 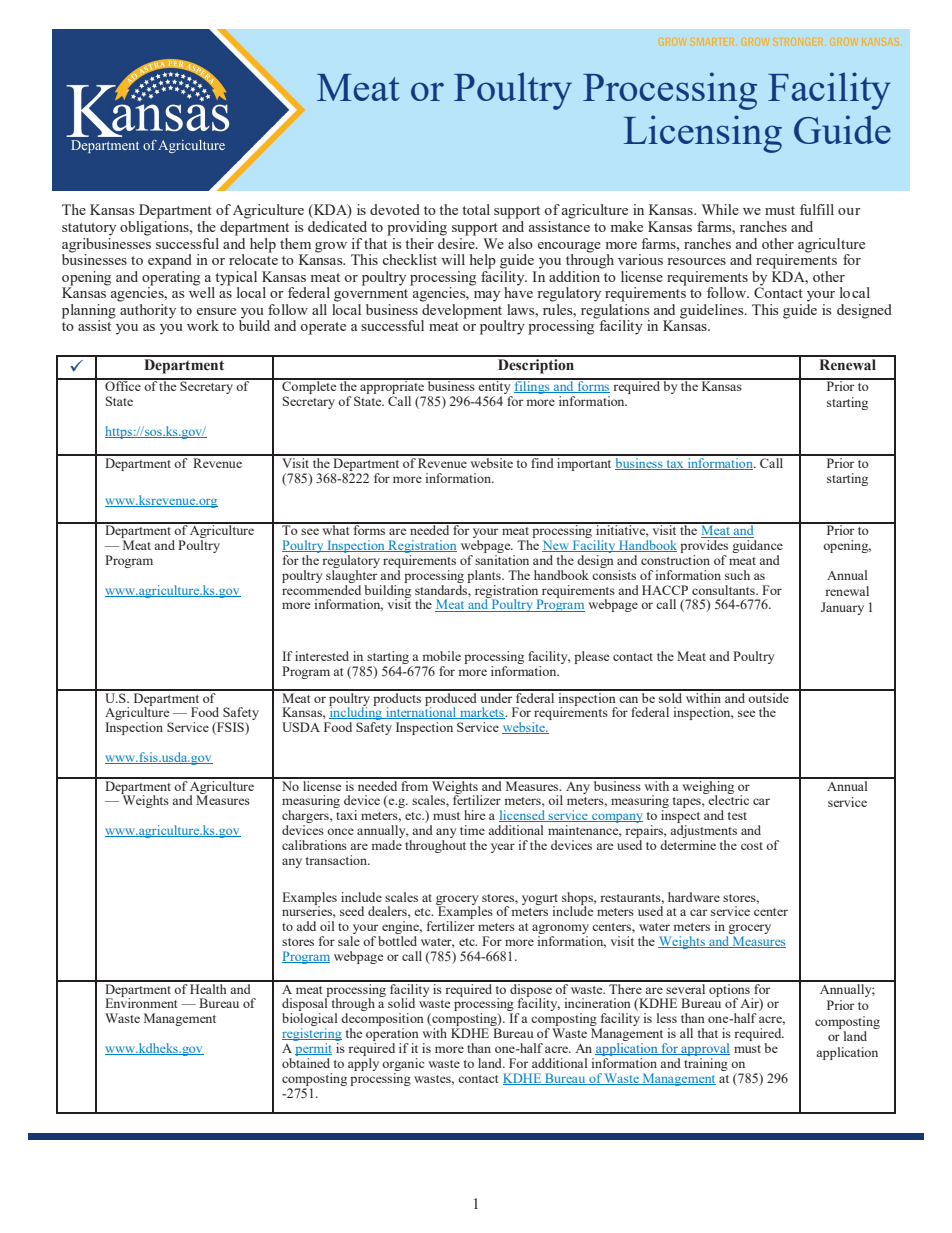 I want to click on operation, so click(x=392, y=1036).
